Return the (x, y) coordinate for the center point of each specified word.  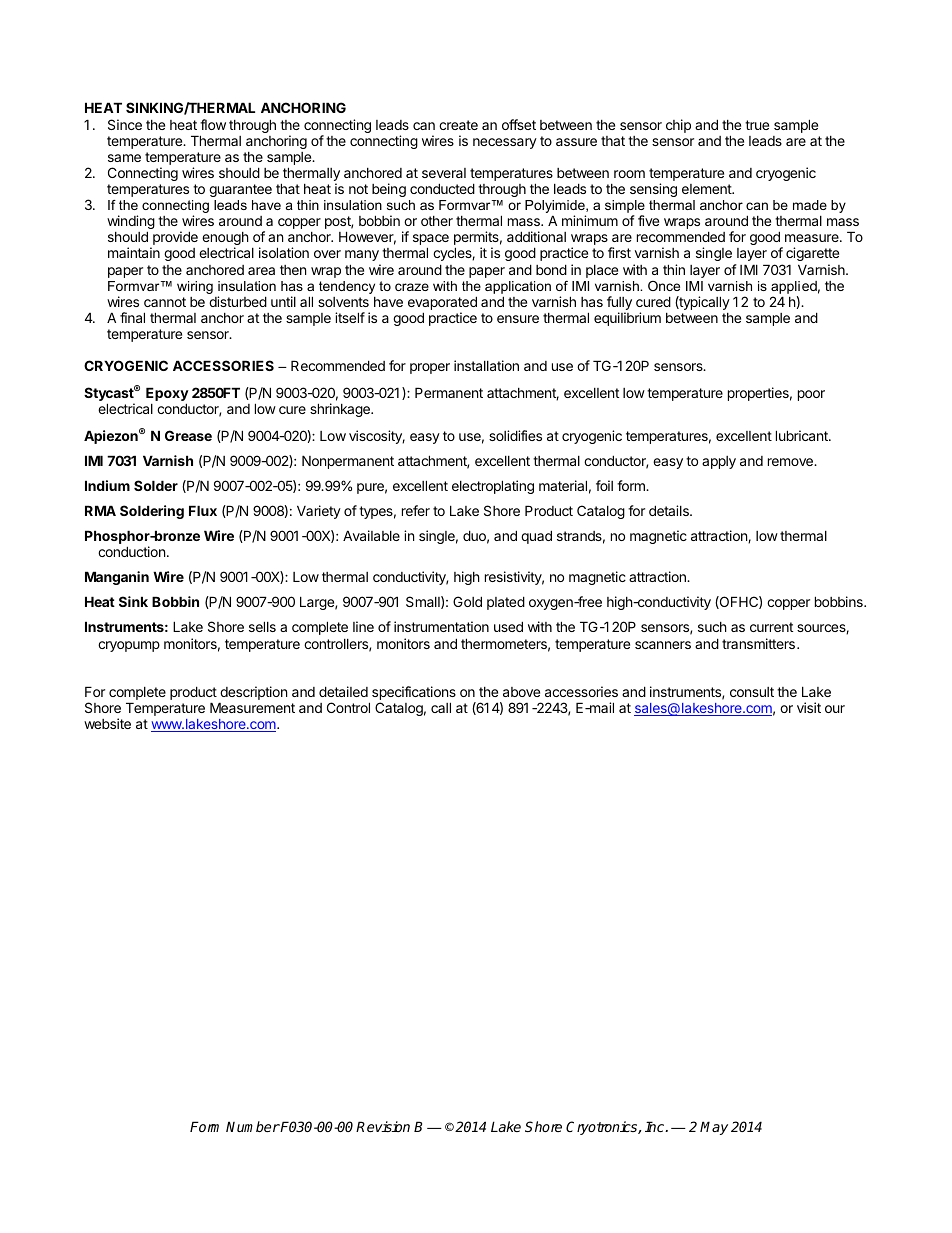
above (521, 692)
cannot (165, 302)
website (107, 723)
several (444, 173)
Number (253, 1126)
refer (416, 510)
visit (809, 707)
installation (486, 365)
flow (213, 124)
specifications (414, 694)
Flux (203, 510)
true (757, 125)
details (670, 510)
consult (752, 692)
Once (664, 286)
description (253, 694)
